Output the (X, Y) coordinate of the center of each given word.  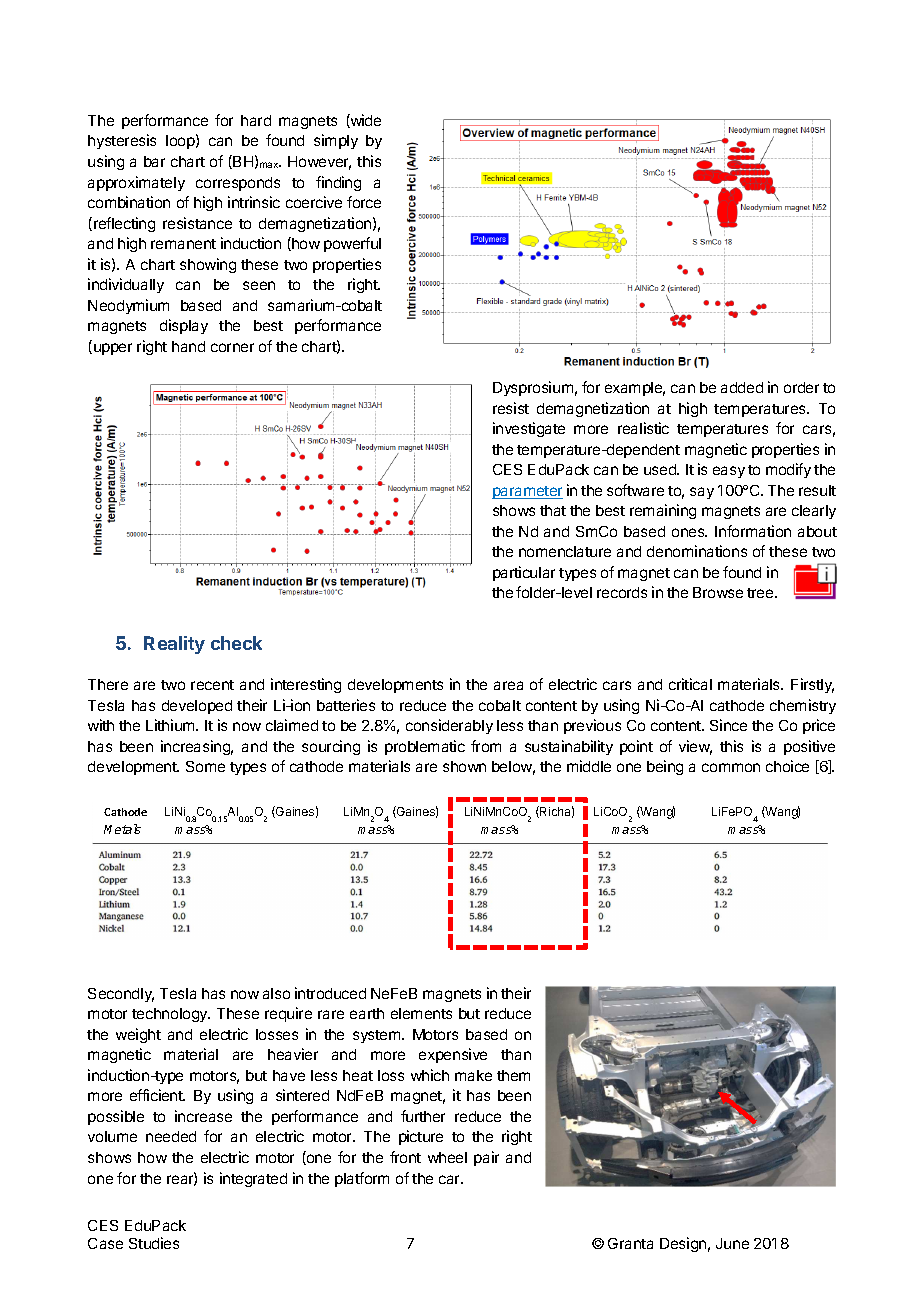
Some (205, 766)
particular (524, 573)
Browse (718, 592)
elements (421, 1013)
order (801, 387)
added (742, 387)
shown (464, 766)
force (364, 202)
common (731, 767)
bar (154, 161)
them (513, 1075)
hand (188, 346)
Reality (174, 645)
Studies (154, 1243)
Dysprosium (533, 388)
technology (171, 1015)
